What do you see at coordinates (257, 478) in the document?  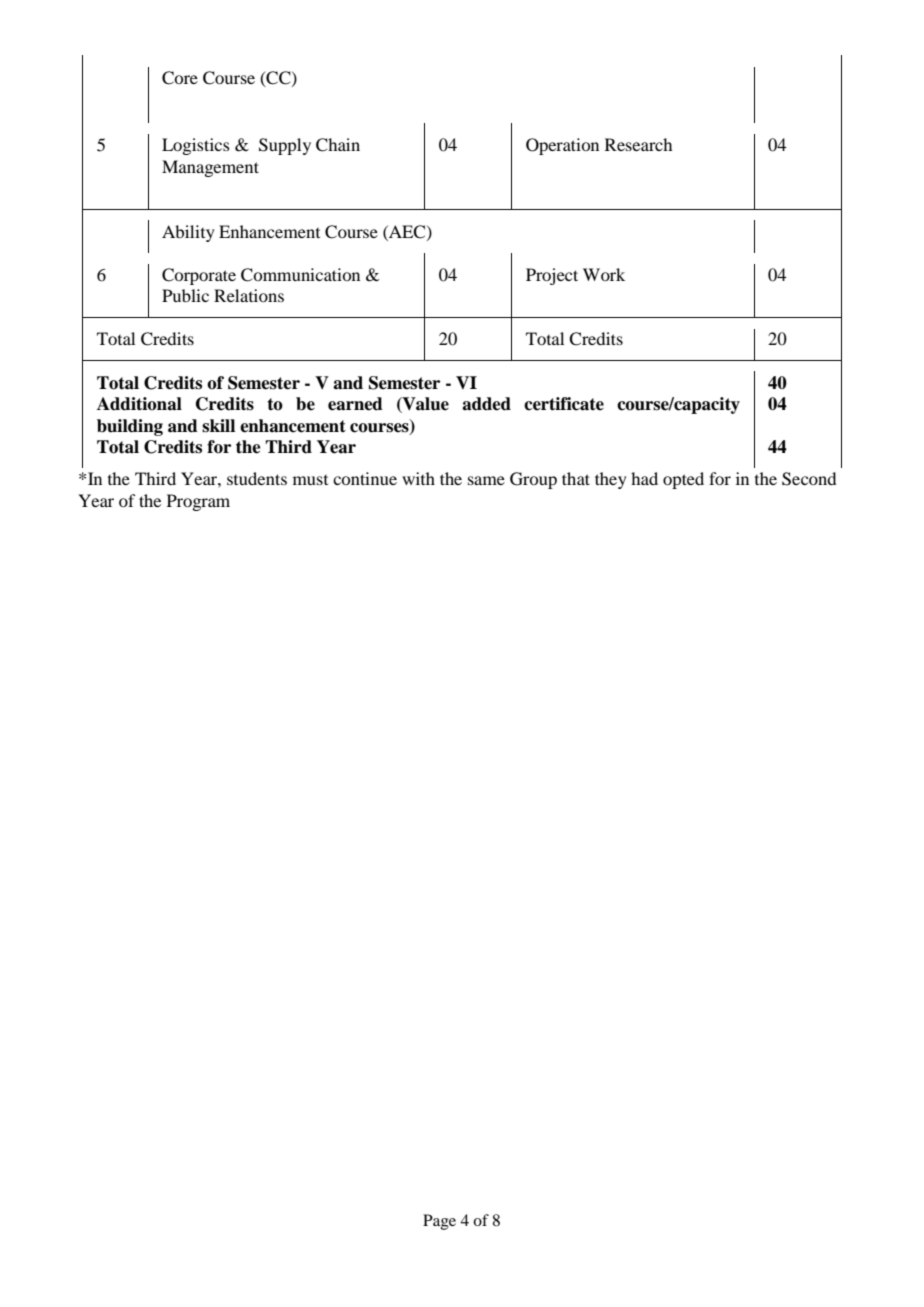 I see `students` at bounding box center [257, 478].
